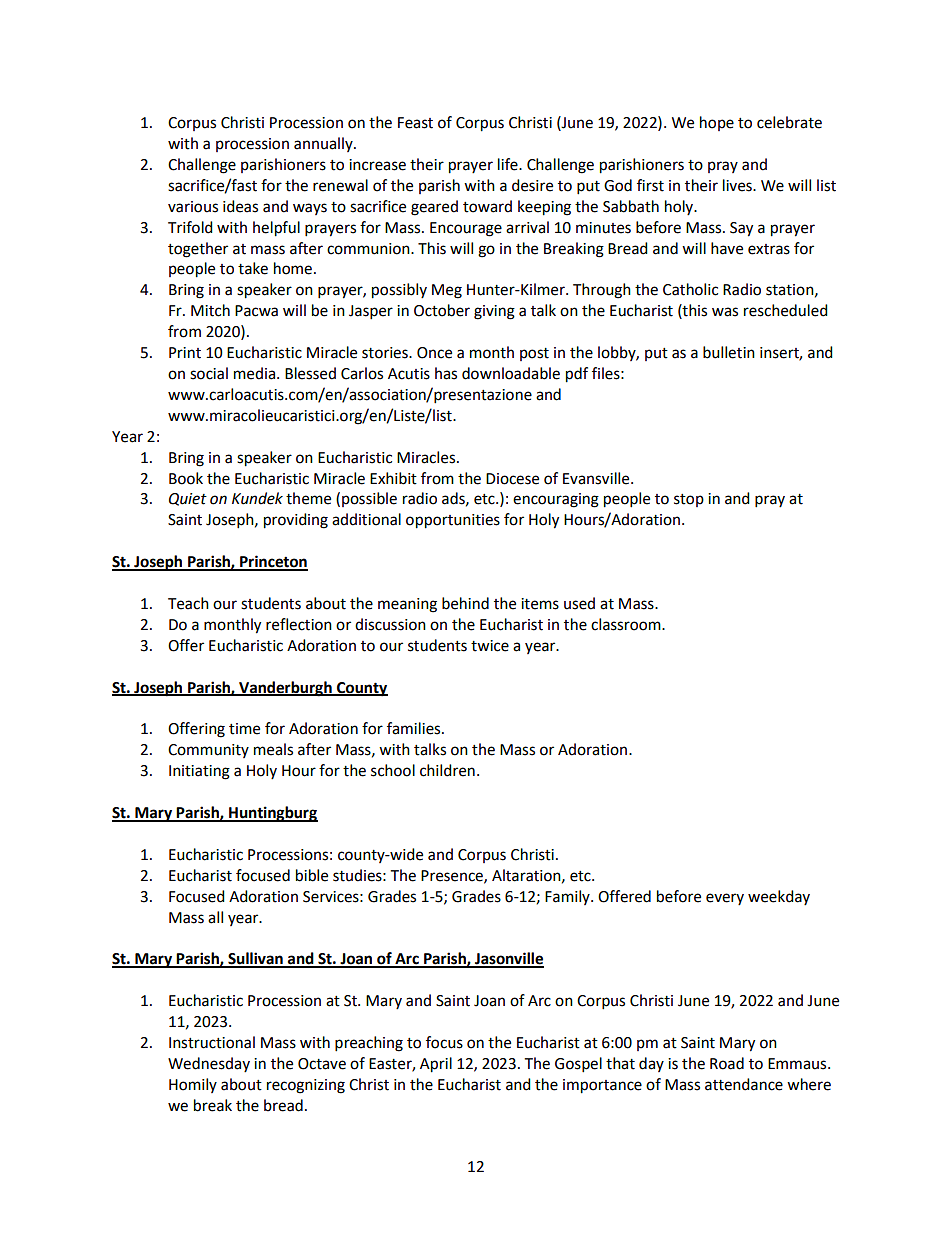  I want to click on classroom, so click(627, 624).
